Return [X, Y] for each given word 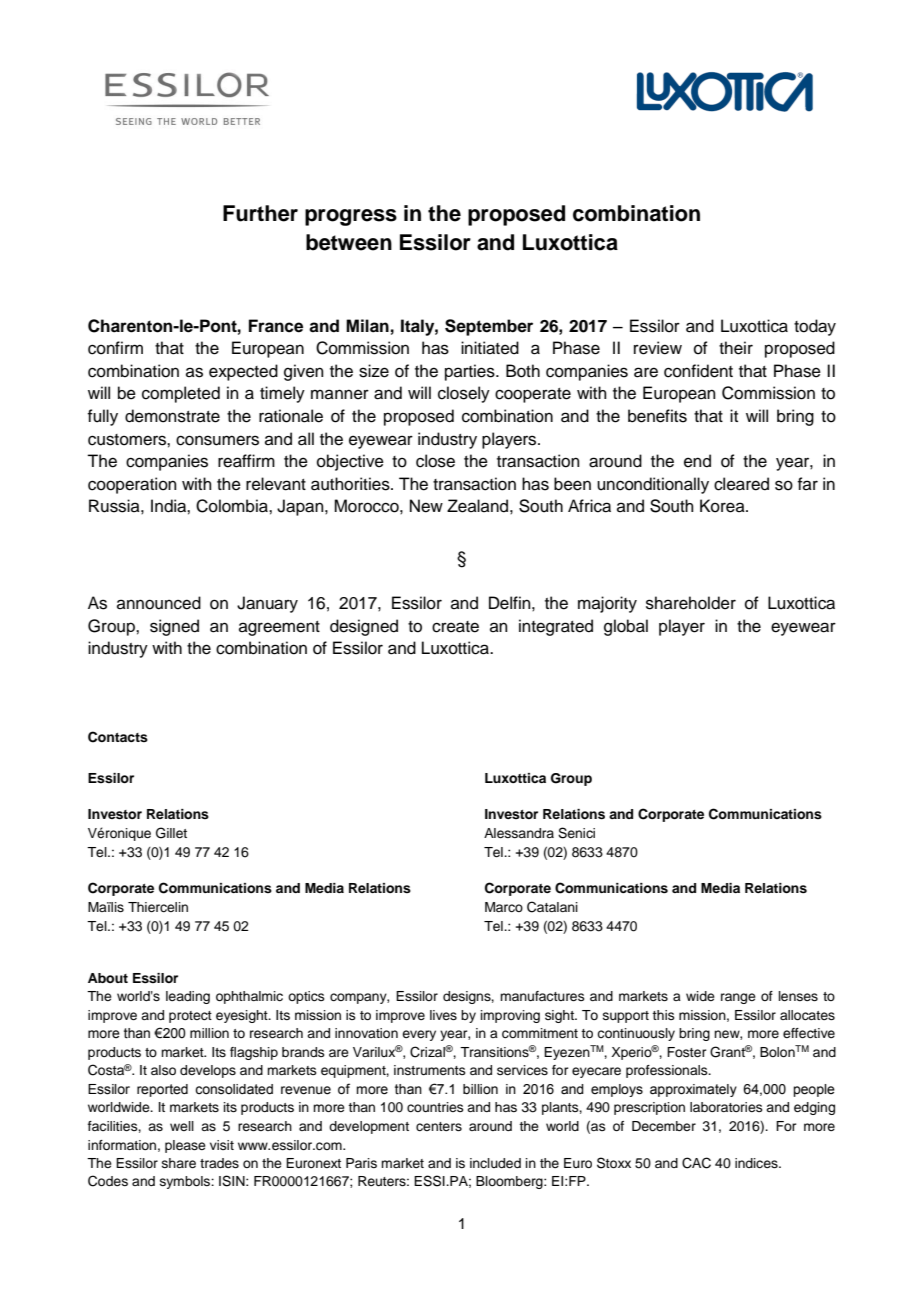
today [815, 327]
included [495, 1163]
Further [260, 213]
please [185, 1146]
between [349, 242]
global [626, 627]
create [455, 627]
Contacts [118, 737]
